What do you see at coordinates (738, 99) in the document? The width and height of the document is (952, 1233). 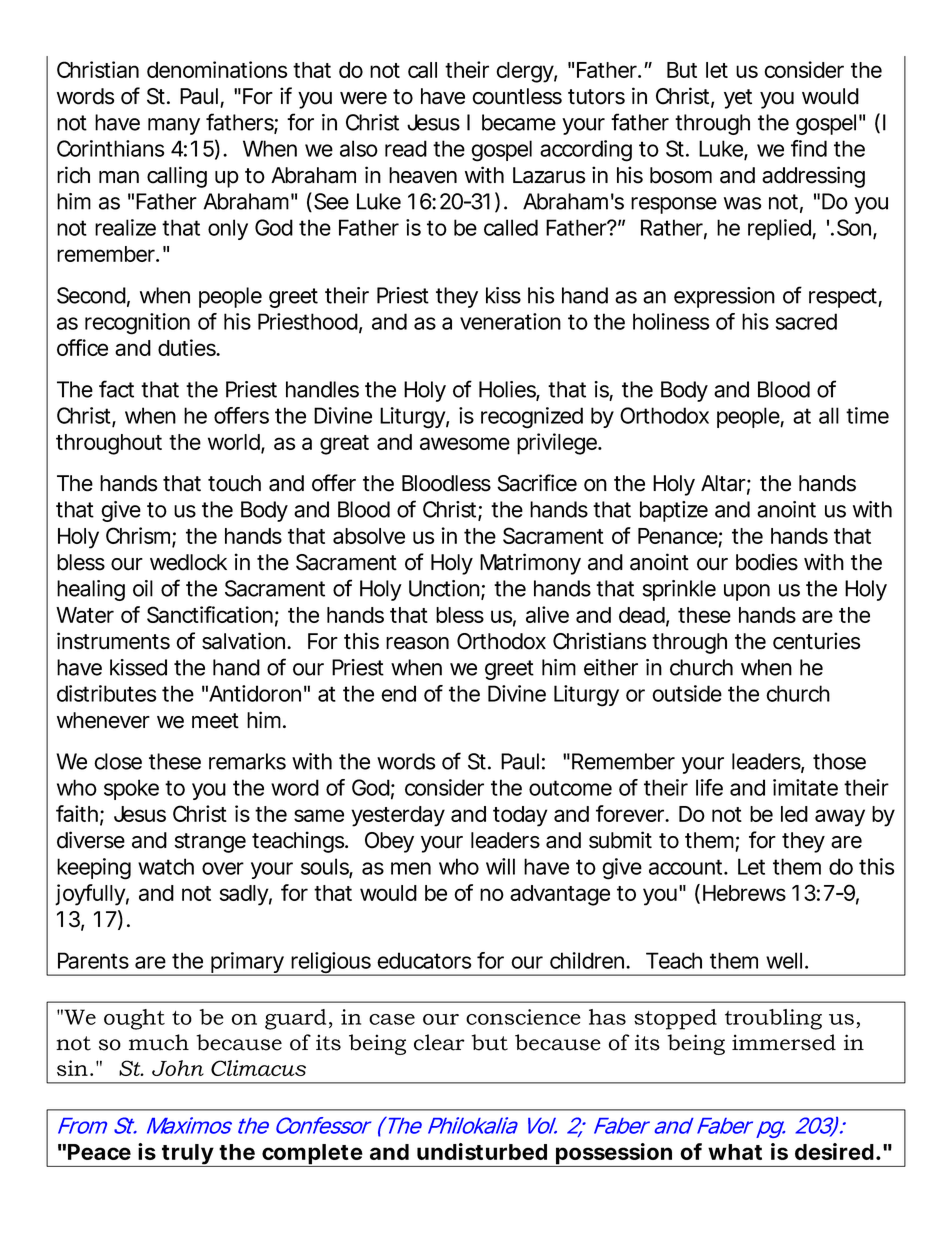 I see `yet` at bounding box center [738, 99].
